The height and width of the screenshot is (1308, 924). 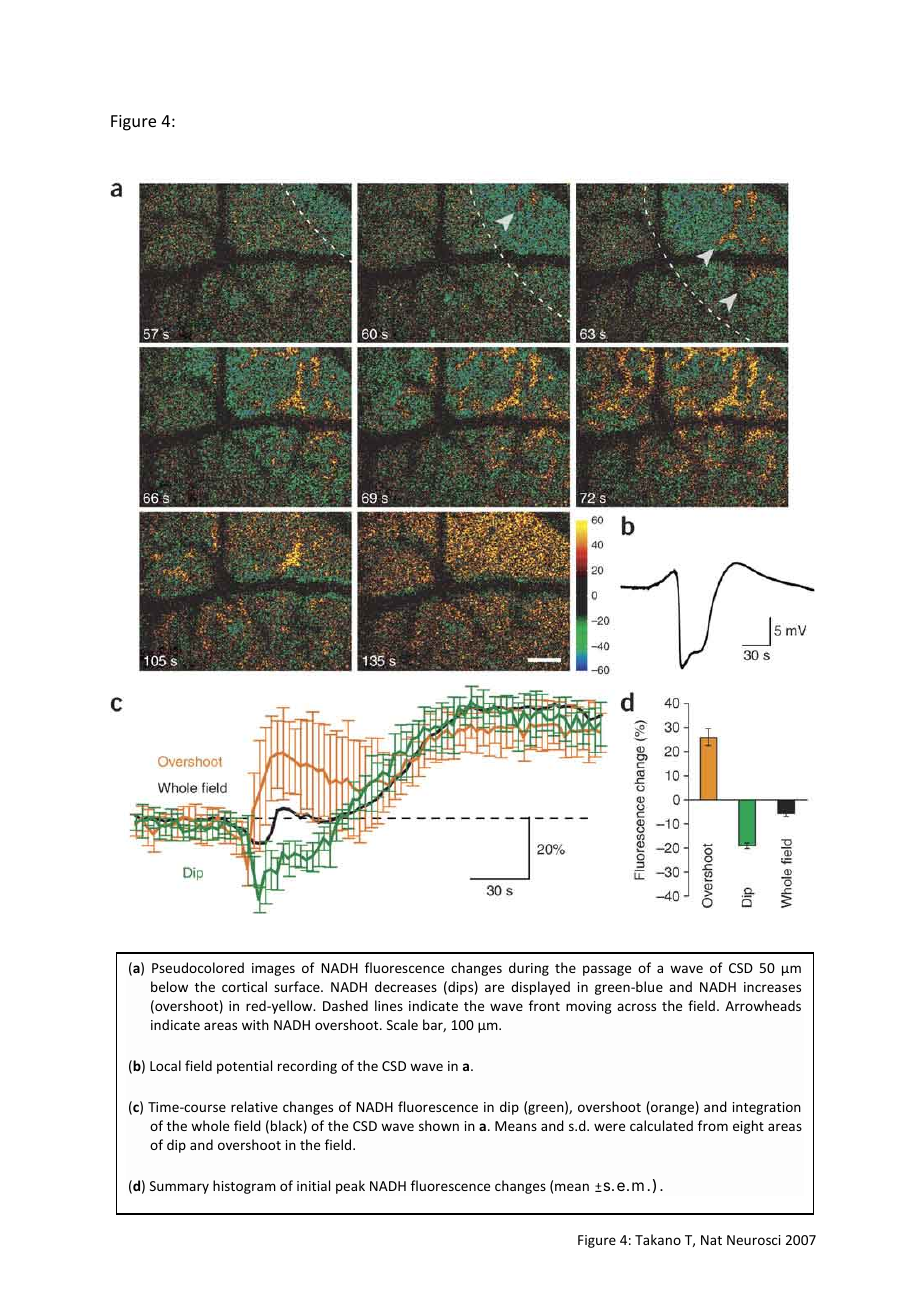 I want to click on histogram, so click(x=244, y=1187).
